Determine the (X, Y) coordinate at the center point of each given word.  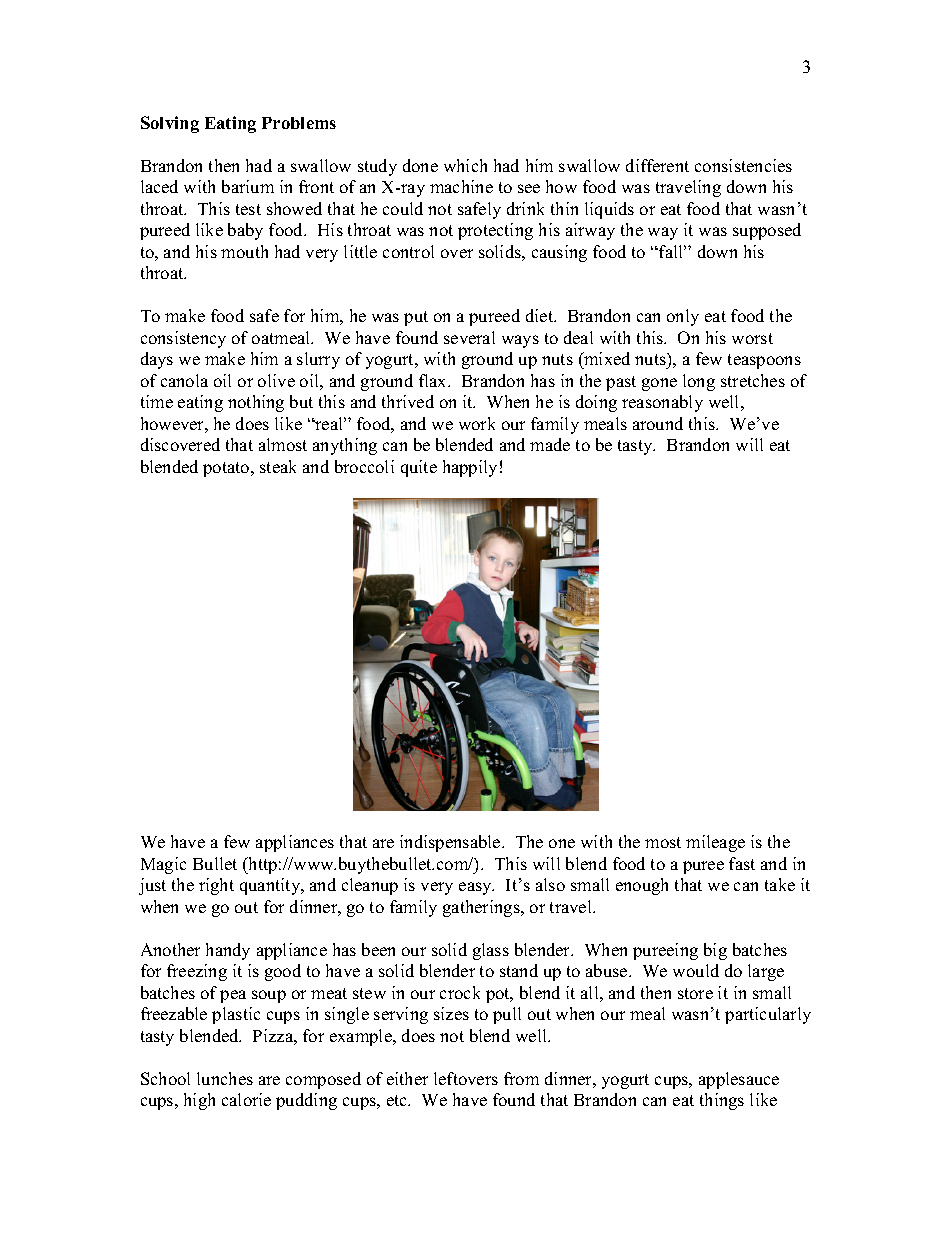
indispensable (451, 843)
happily (470, 468)
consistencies (743, 165)
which (465, 165)
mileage (715, 843)
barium (248, 186)
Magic (163, 865)
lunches (225, 1078)
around (658, 423)
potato (227, 469)
